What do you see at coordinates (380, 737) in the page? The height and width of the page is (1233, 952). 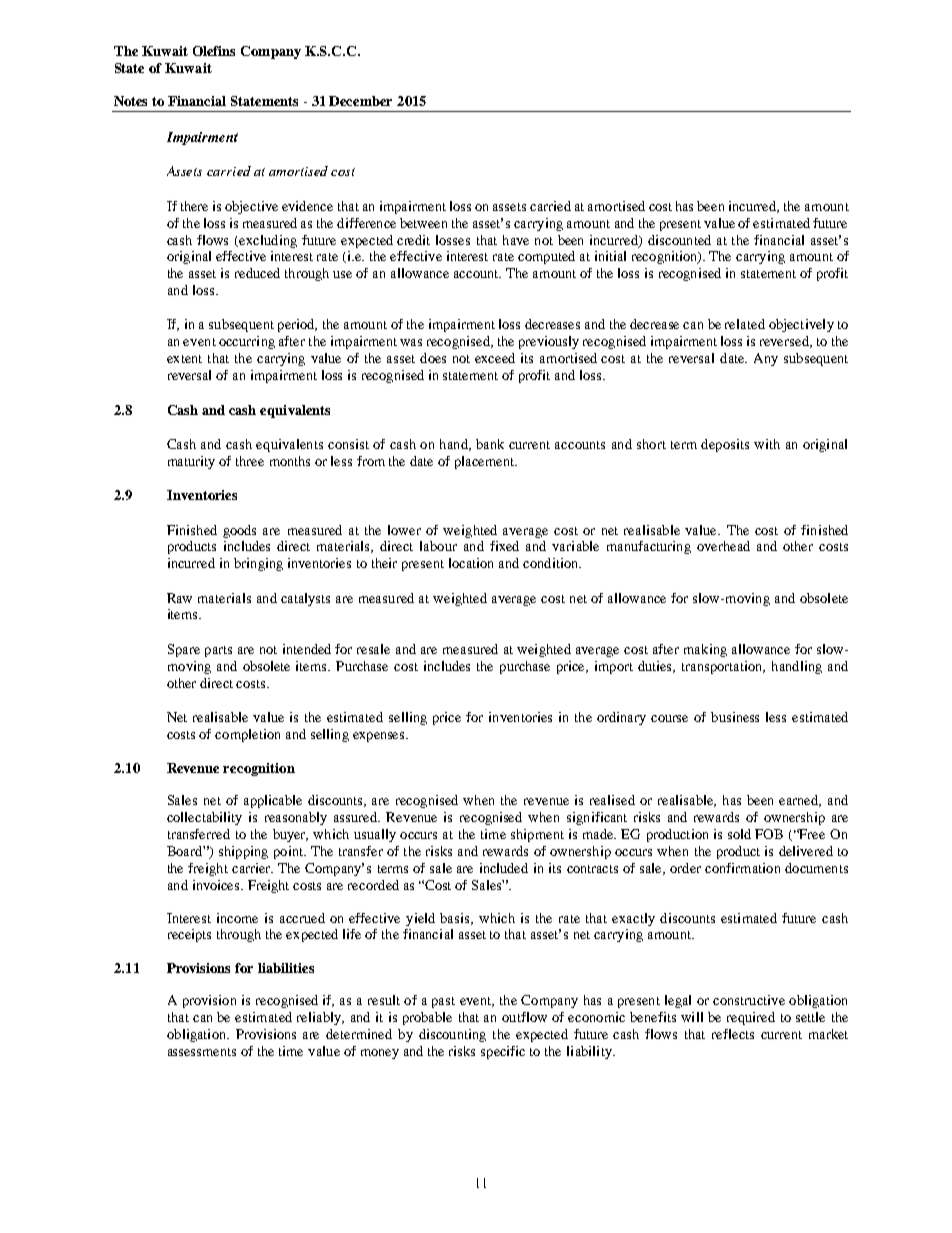 I see `expenses` at bounding box center [380, 737].
